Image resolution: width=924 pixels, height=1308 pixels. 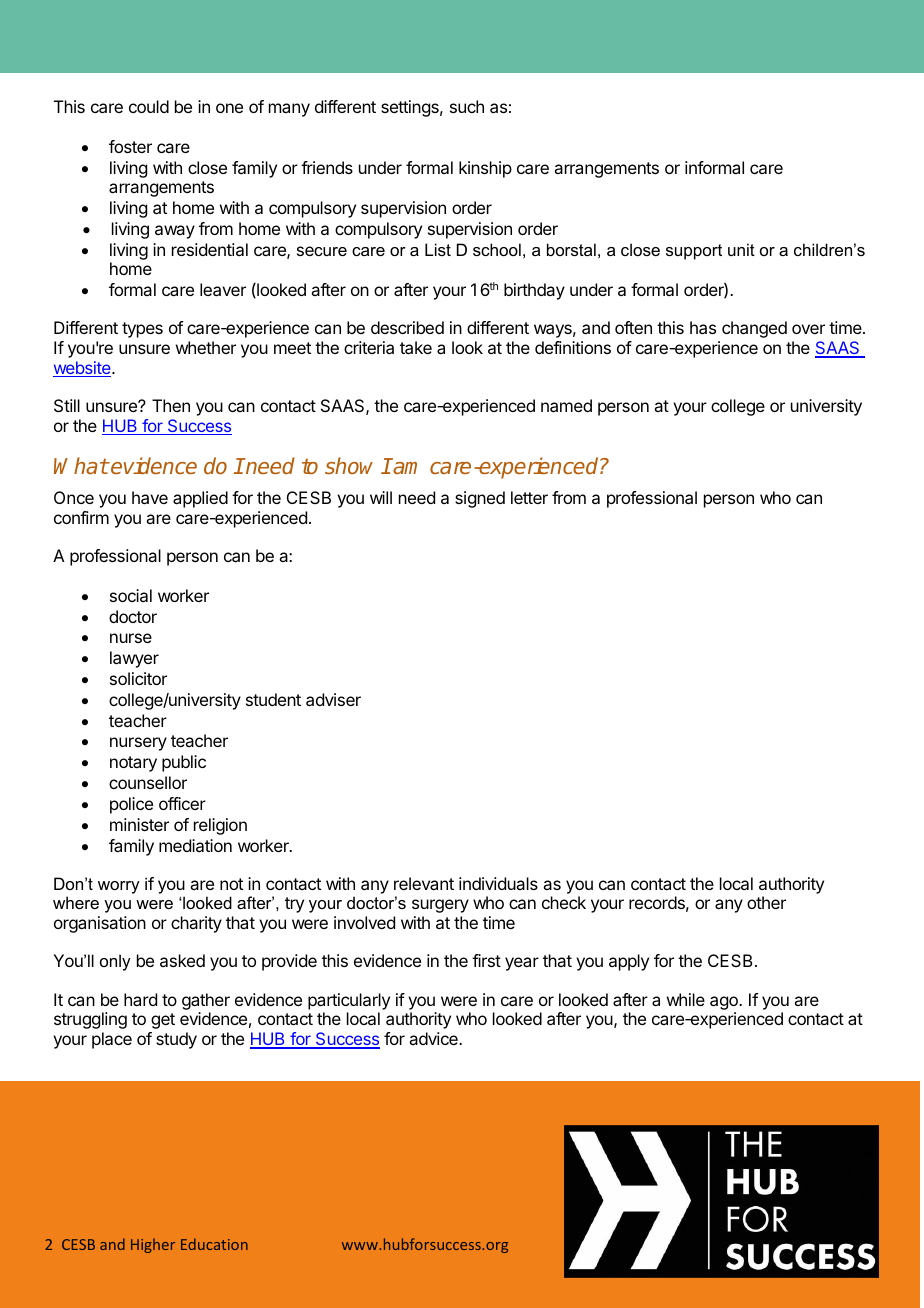 What do you see at coordinates (140, 999) in the page?
I see `hard` at bounding box center [140, 999].
